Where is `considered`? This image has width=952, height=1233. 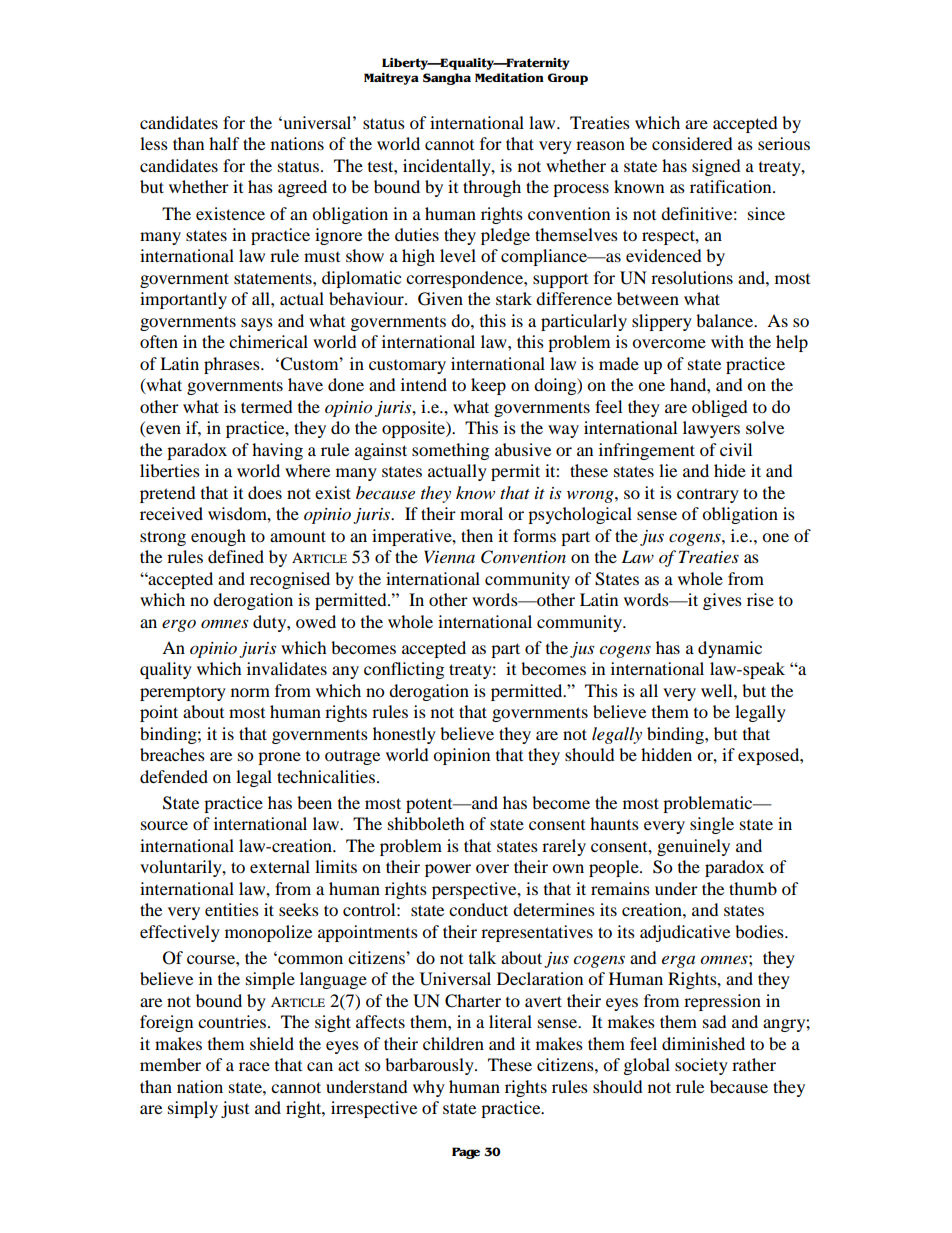
considered is located at coordinates (692, 143).
